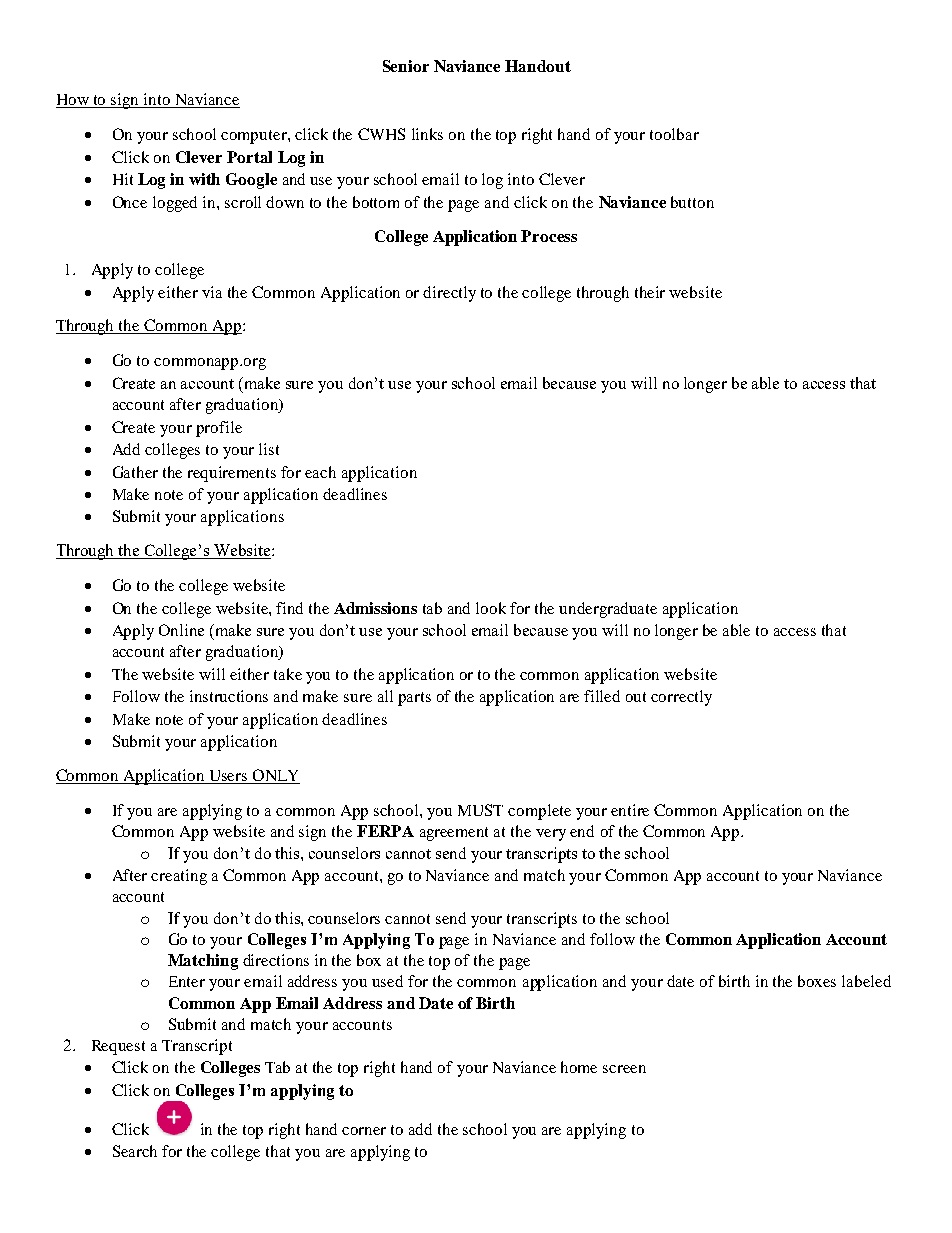 This document has height=1233, width=952. What do you see at coordinates (454, 834) in the document?
I see `agreement` at bounding box center [454, 834].
